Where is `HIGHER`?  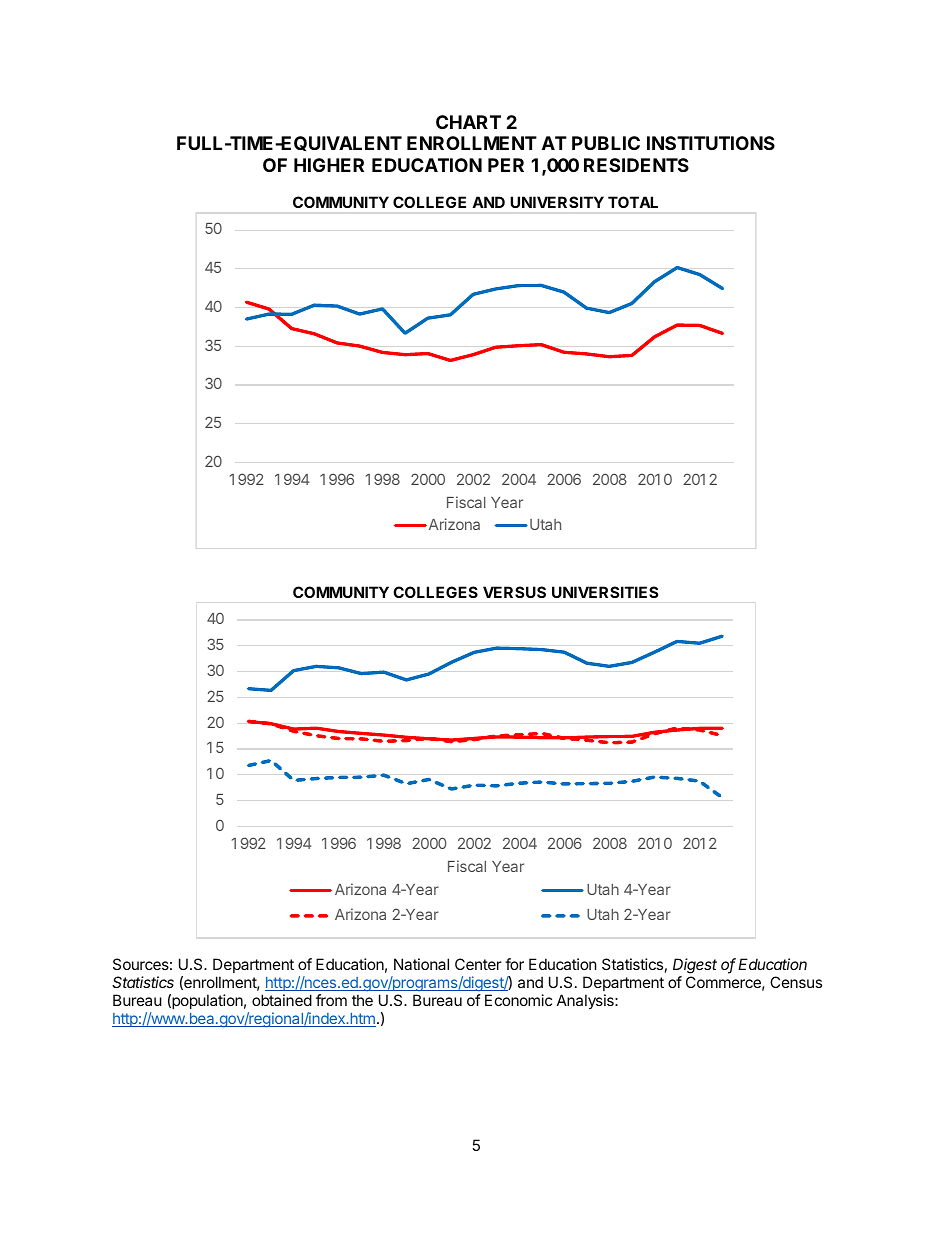
HIGHER is located at coordinates (329, 165).
